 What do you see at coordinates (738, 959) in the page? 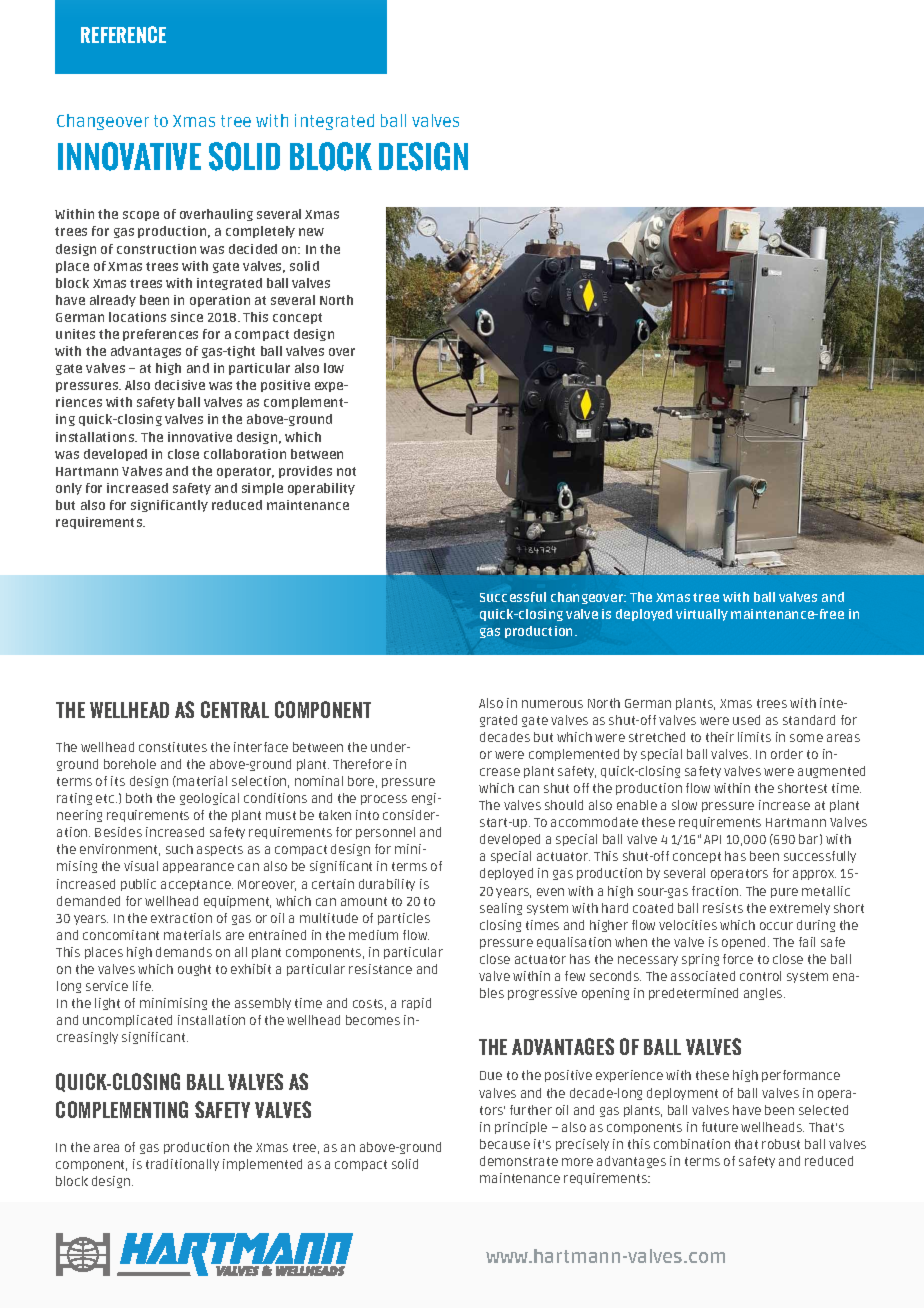
I see `force` at bounding box center [738, 959].
